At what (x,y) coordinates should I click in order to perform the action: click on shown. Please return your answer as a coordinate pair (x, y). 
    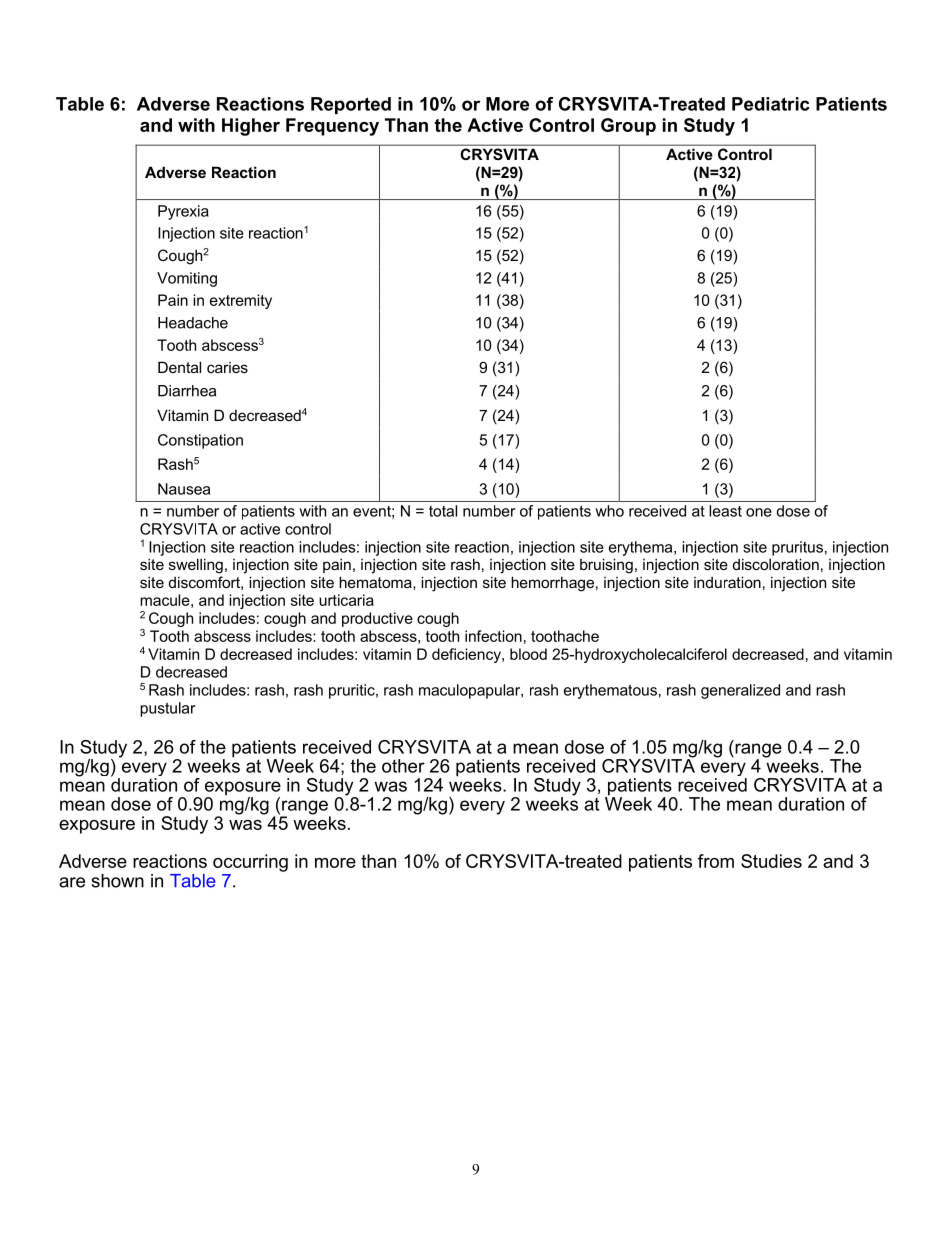
    Looking at the image, I should click on (117, 881).
